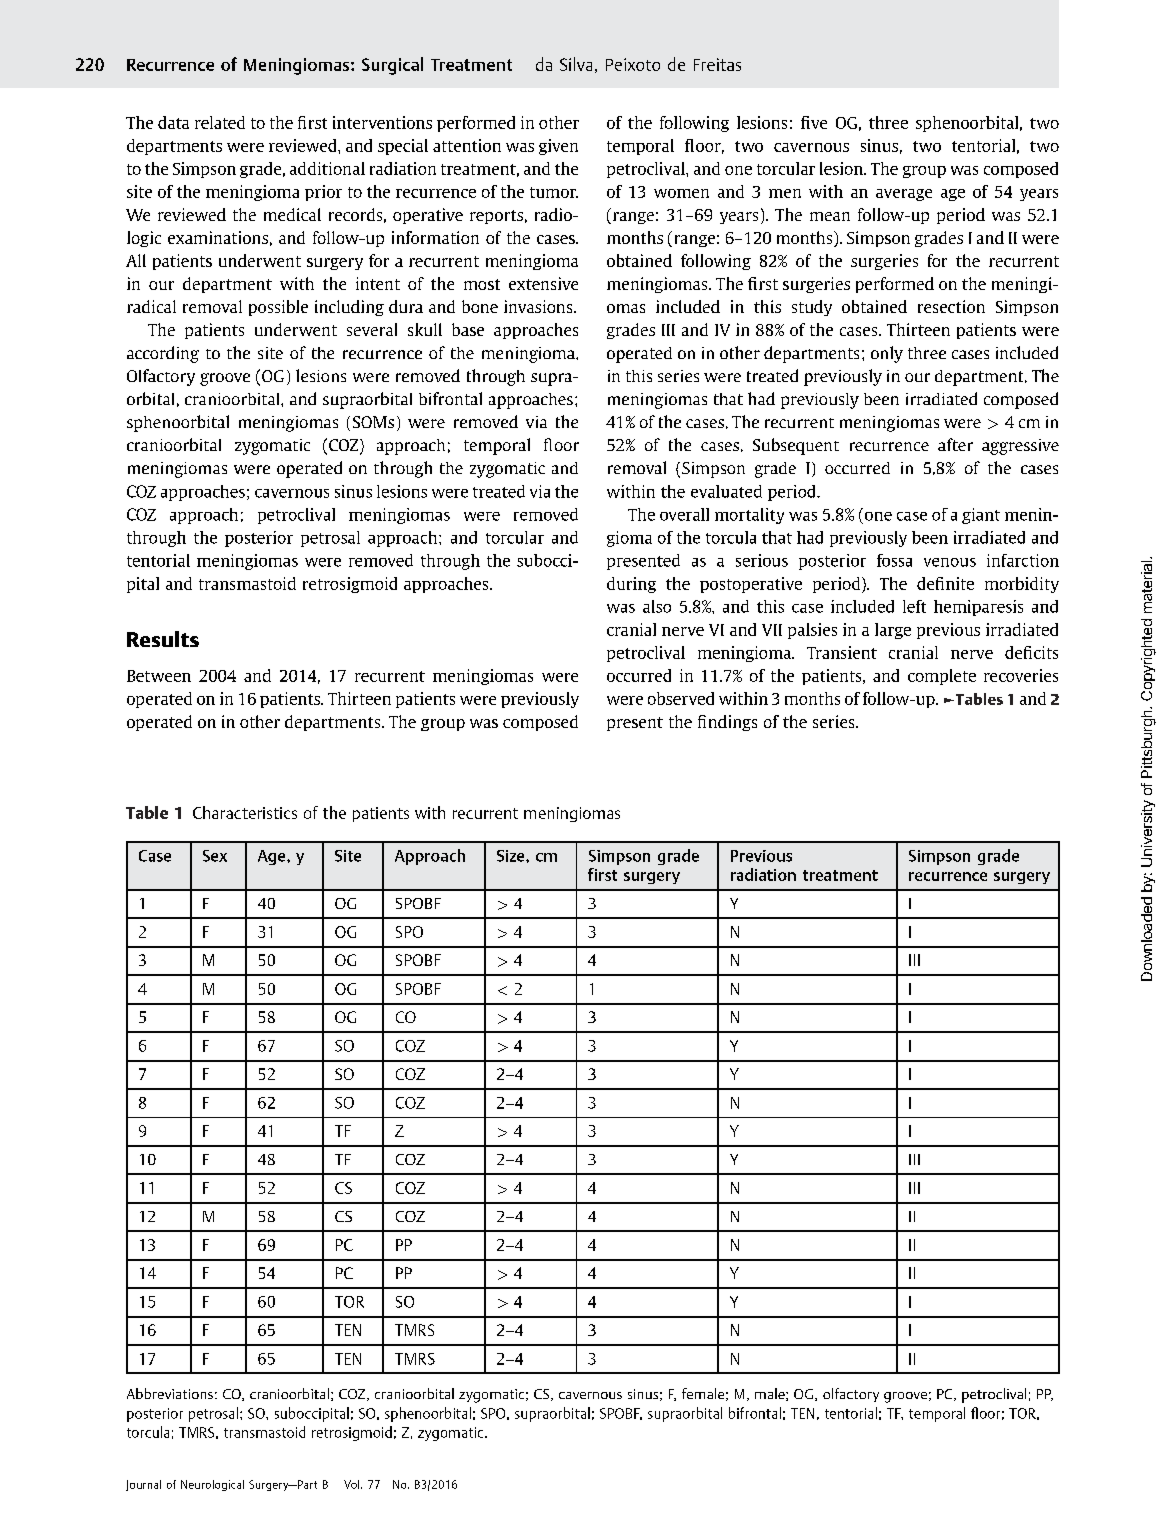 The width and height of the image is (1158, 1538). What do you see at coordinates (942, 677) in the image?
I see `complete` at bounding box center [942, 677].
